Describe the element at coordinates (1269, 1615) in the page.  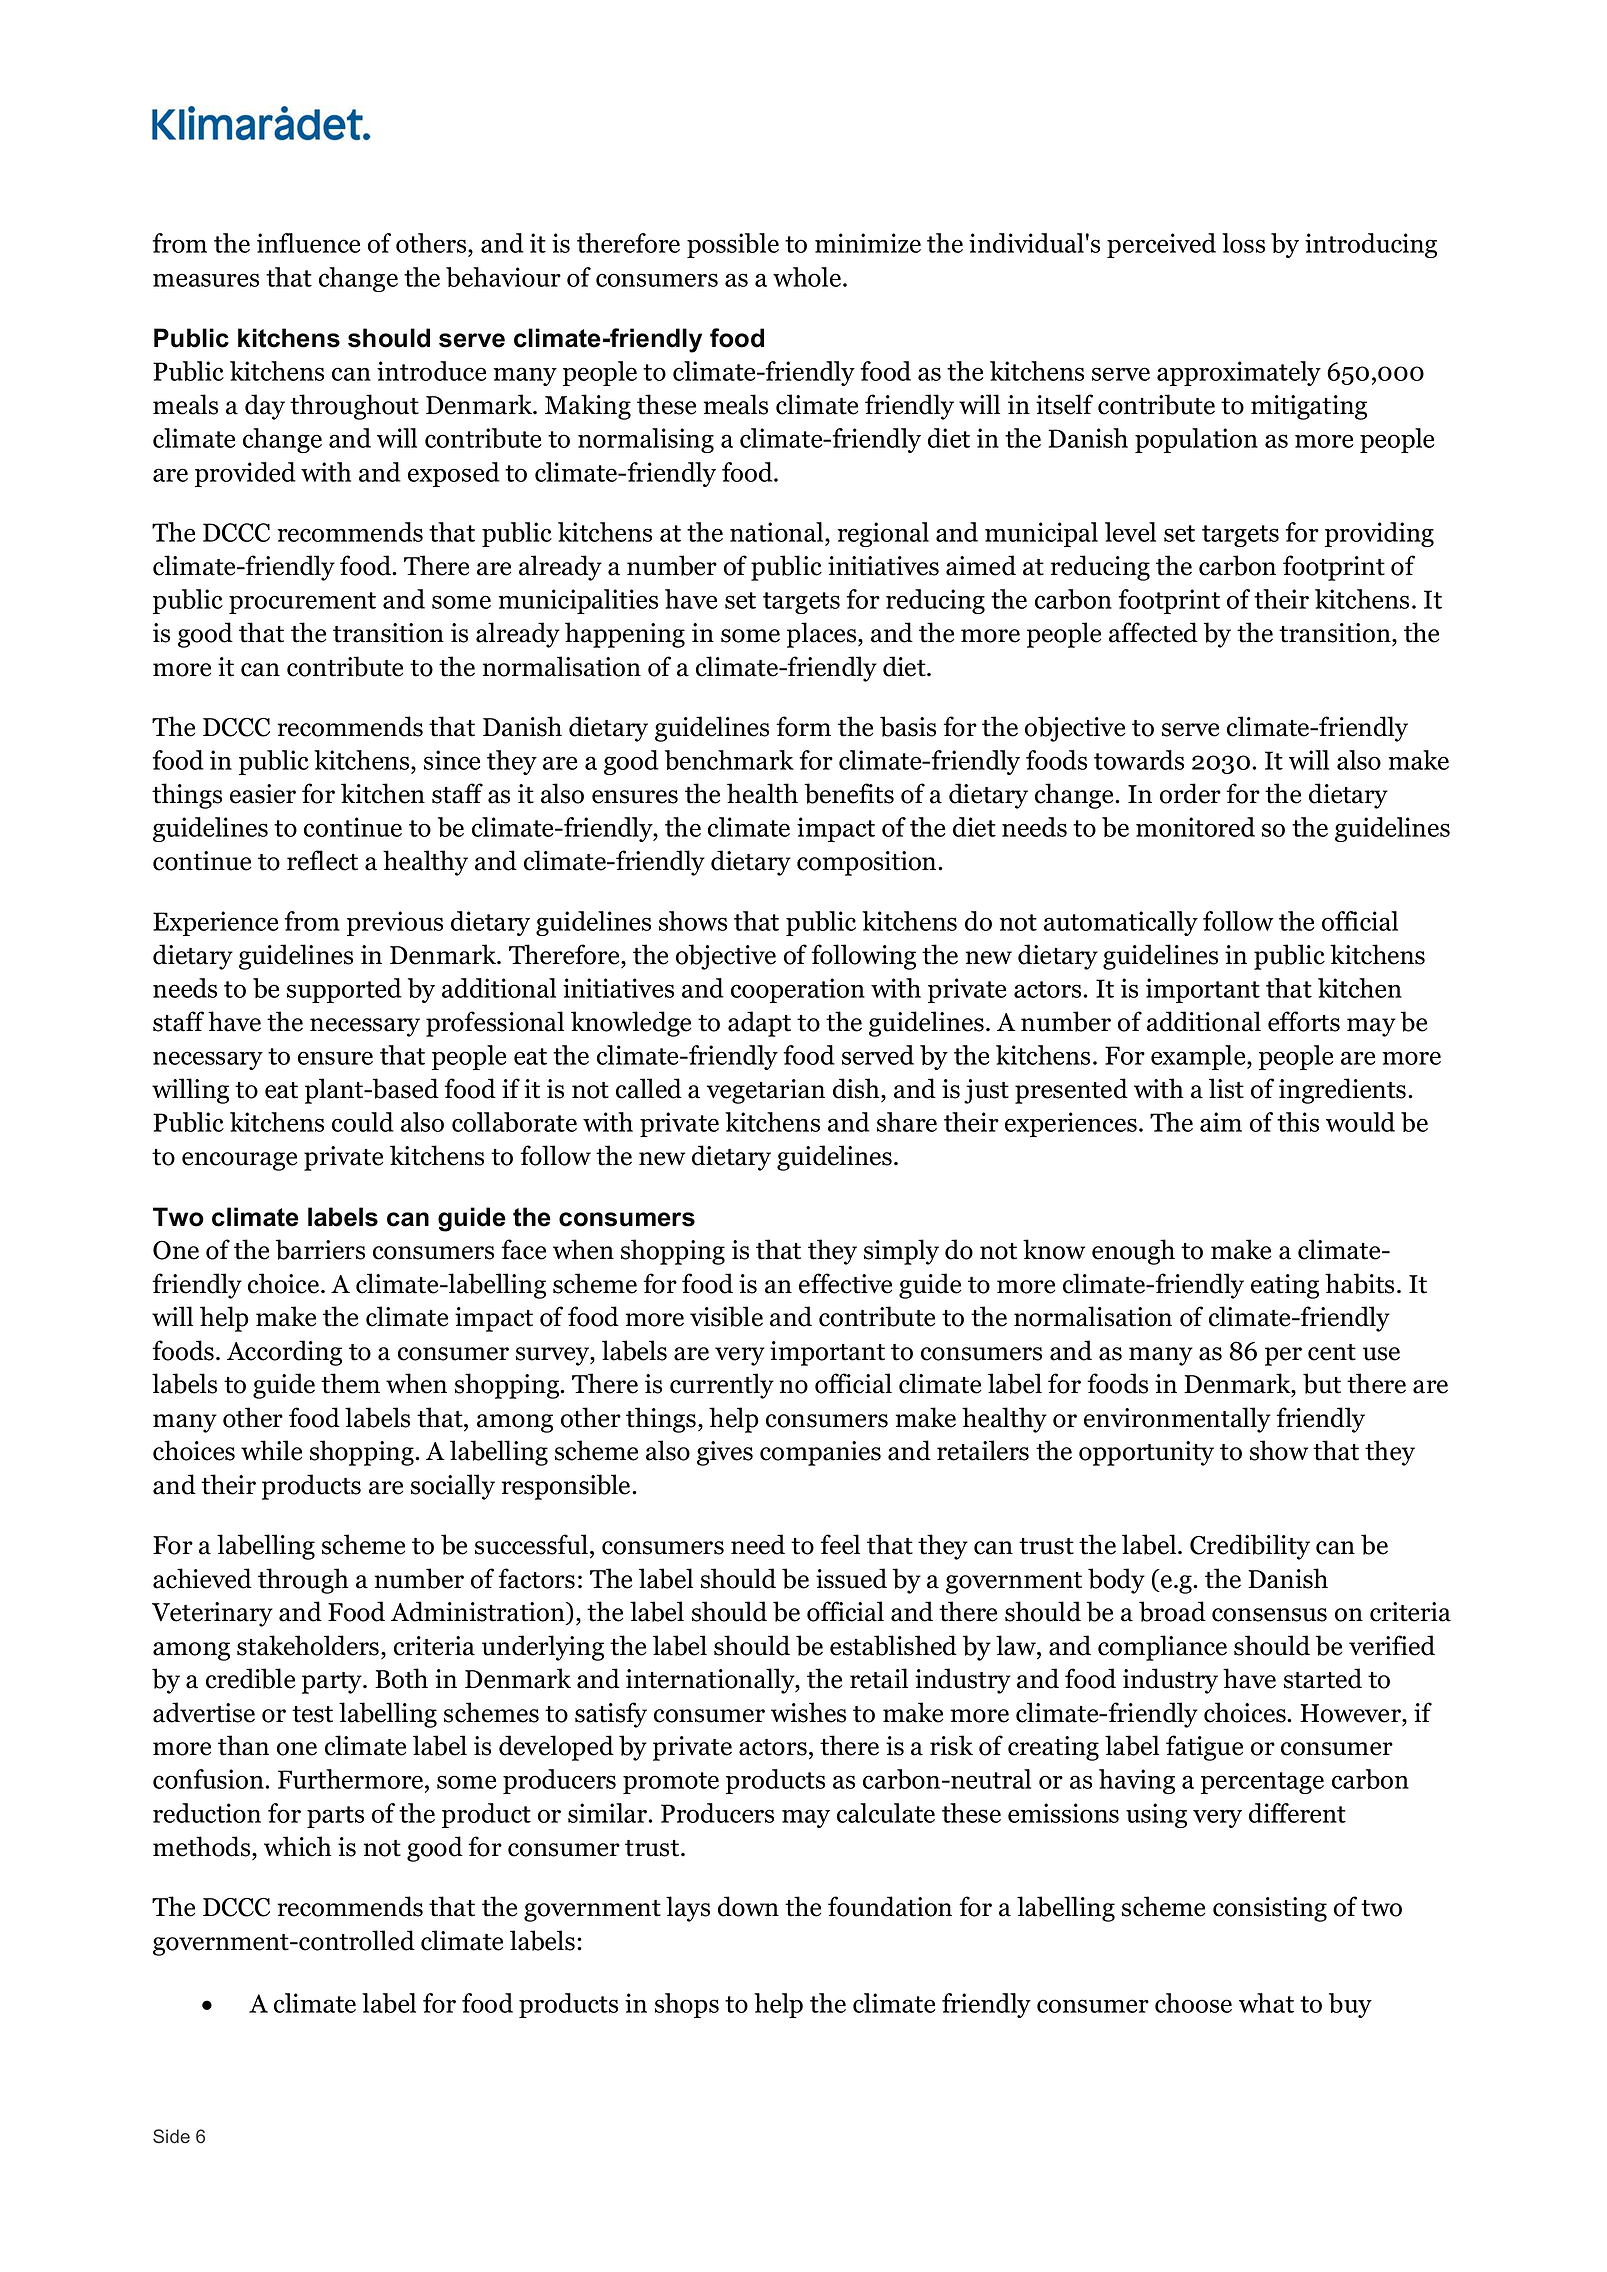
I see `consensus` at that location.
